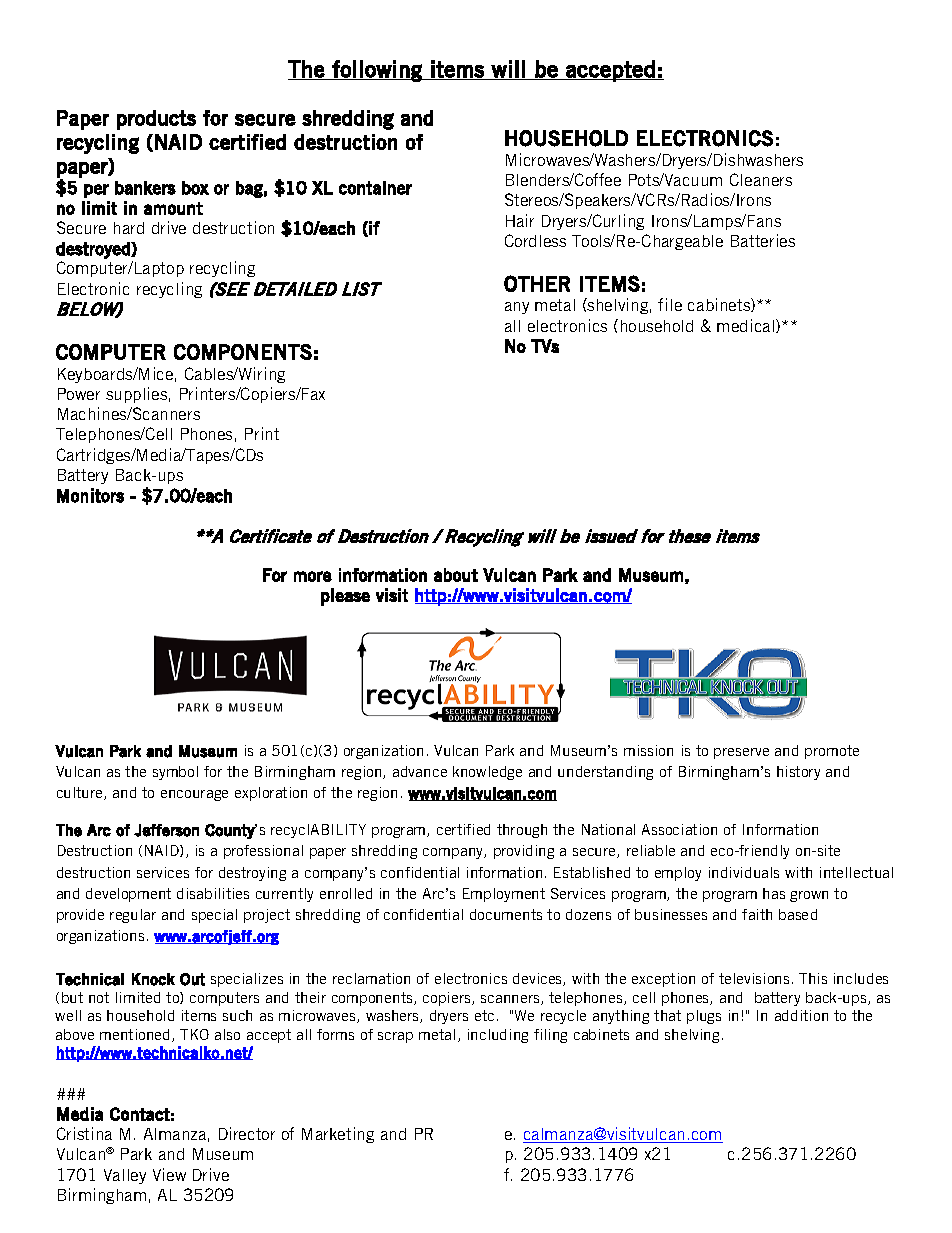 This page has width=952, height=1233. Describe the element at coordinates (747, 326) in the page. I see `medical` at that location.
